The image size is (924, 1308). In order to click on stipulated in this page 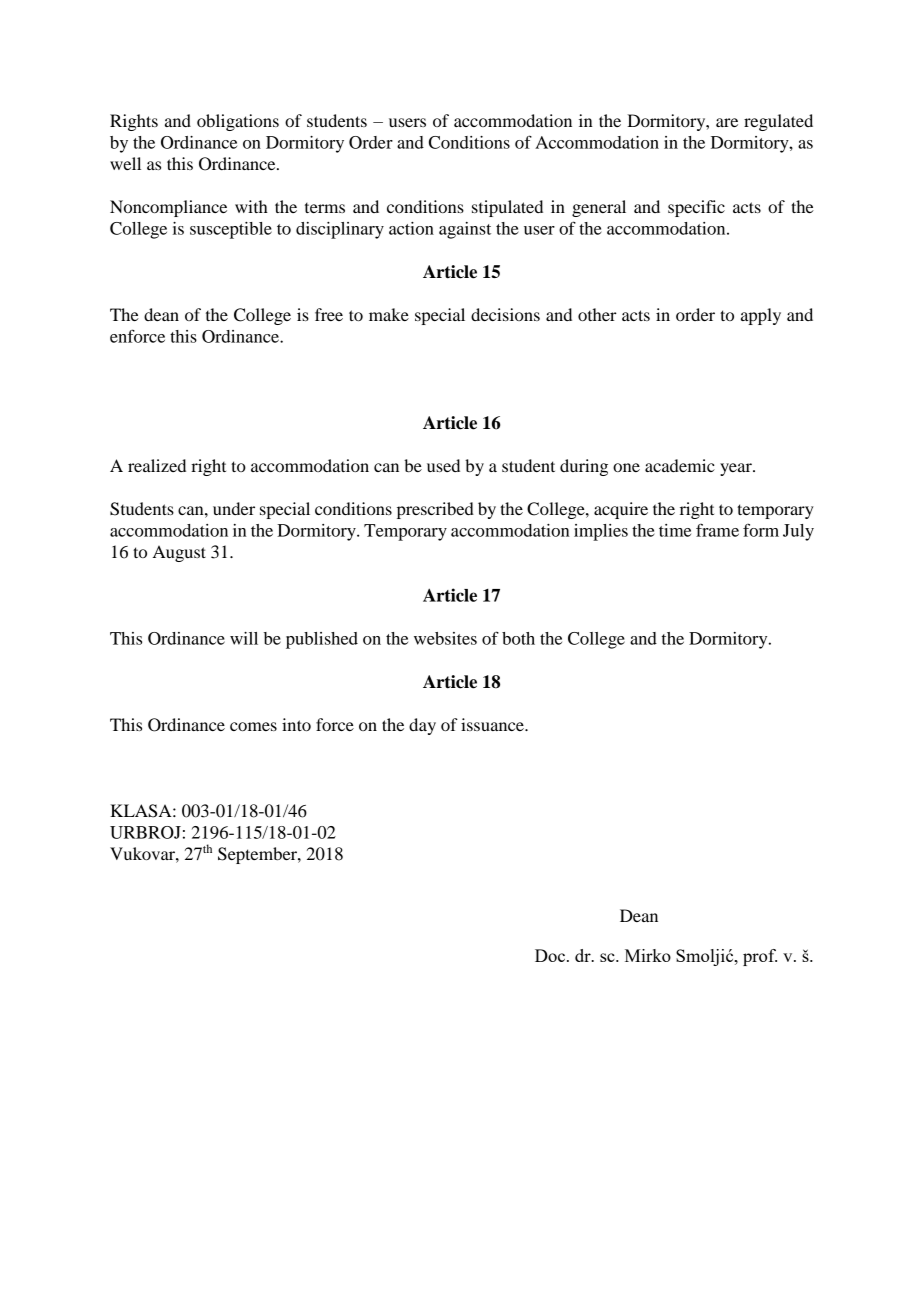, I will do `click(507, 208)`.
